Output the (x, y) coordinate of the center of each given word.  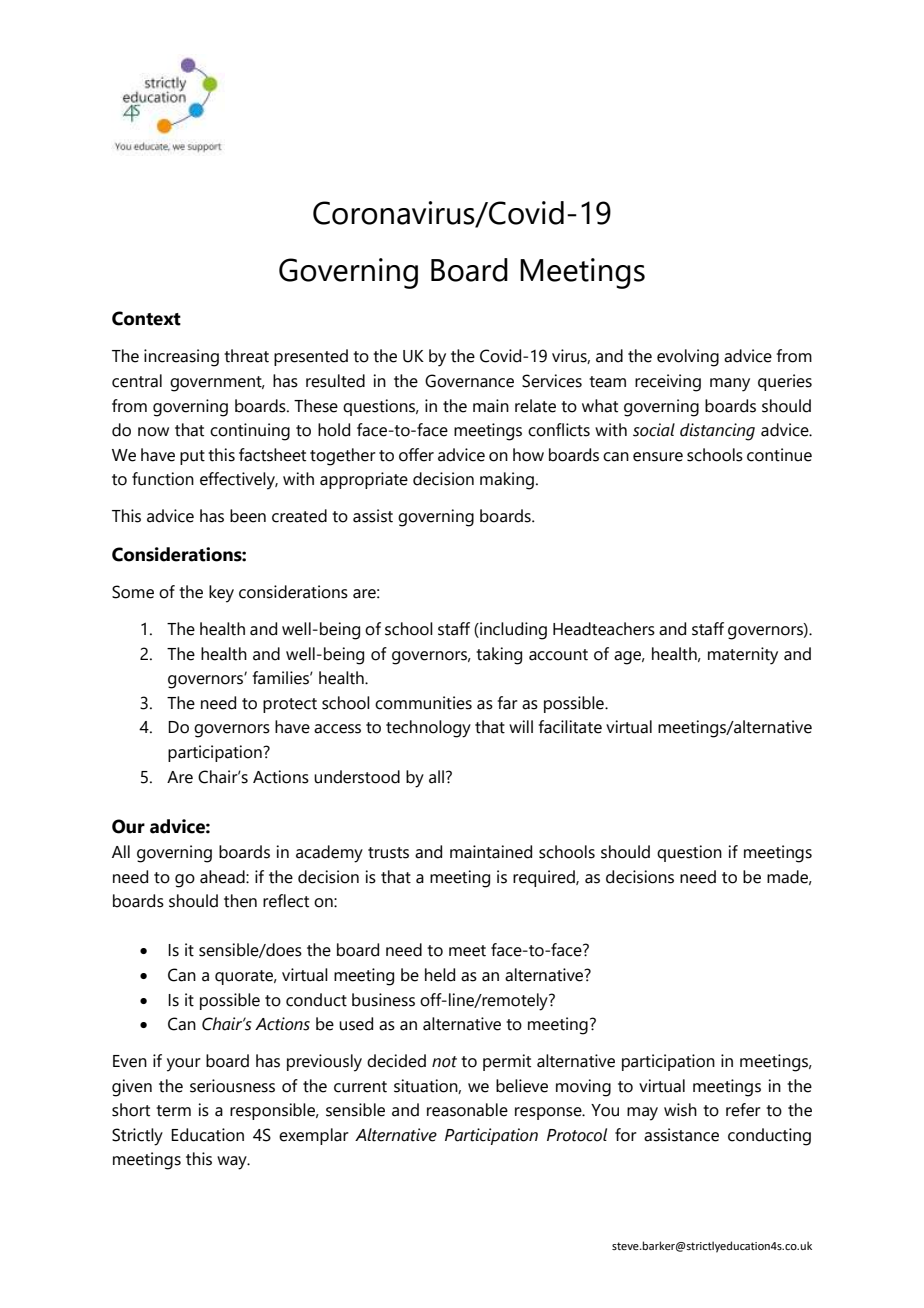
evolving (688, 358)
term (173, 1111)
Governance (469, 381)
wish (680, 1110)
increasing (181, 358)
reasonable (467, 1110)
